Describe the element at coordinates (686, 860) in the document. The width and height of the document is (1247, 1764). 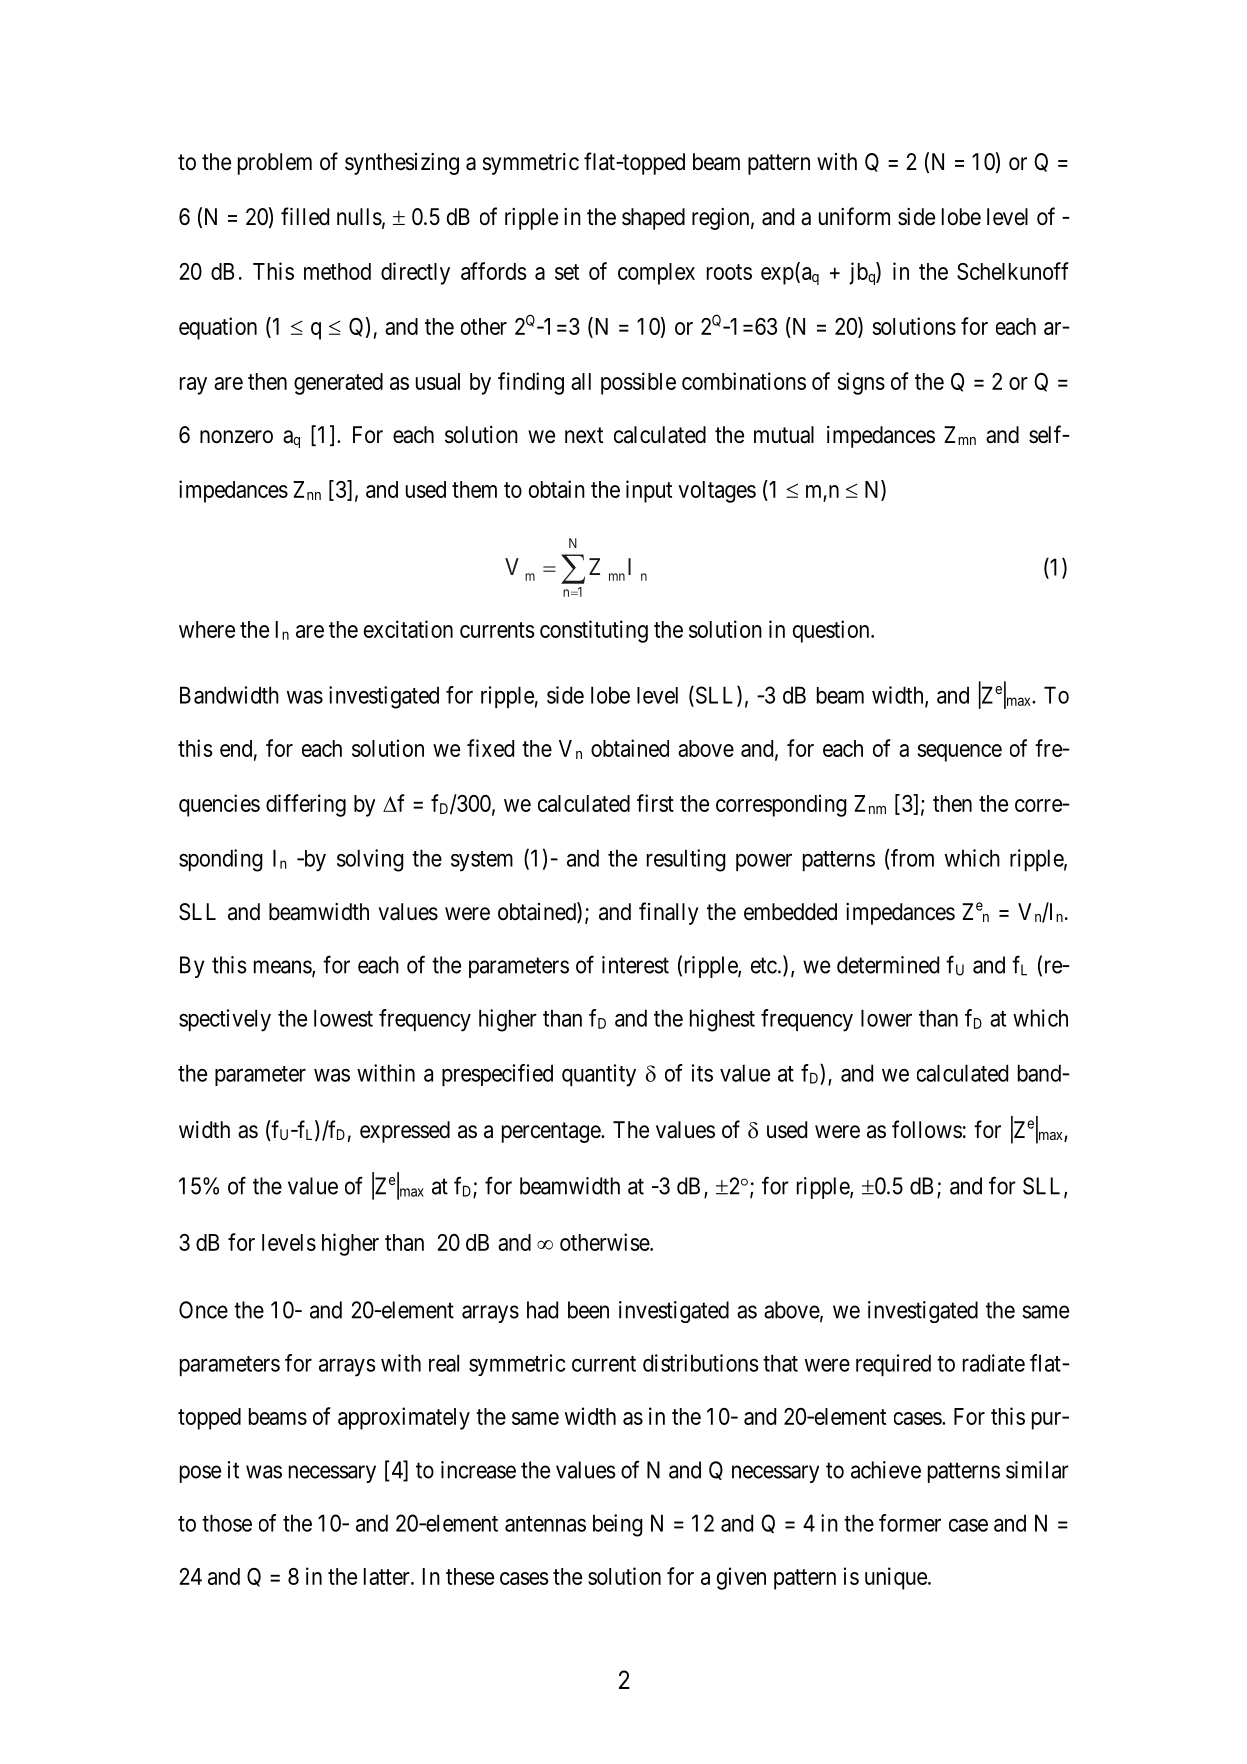
I see `resulting` at that location.
